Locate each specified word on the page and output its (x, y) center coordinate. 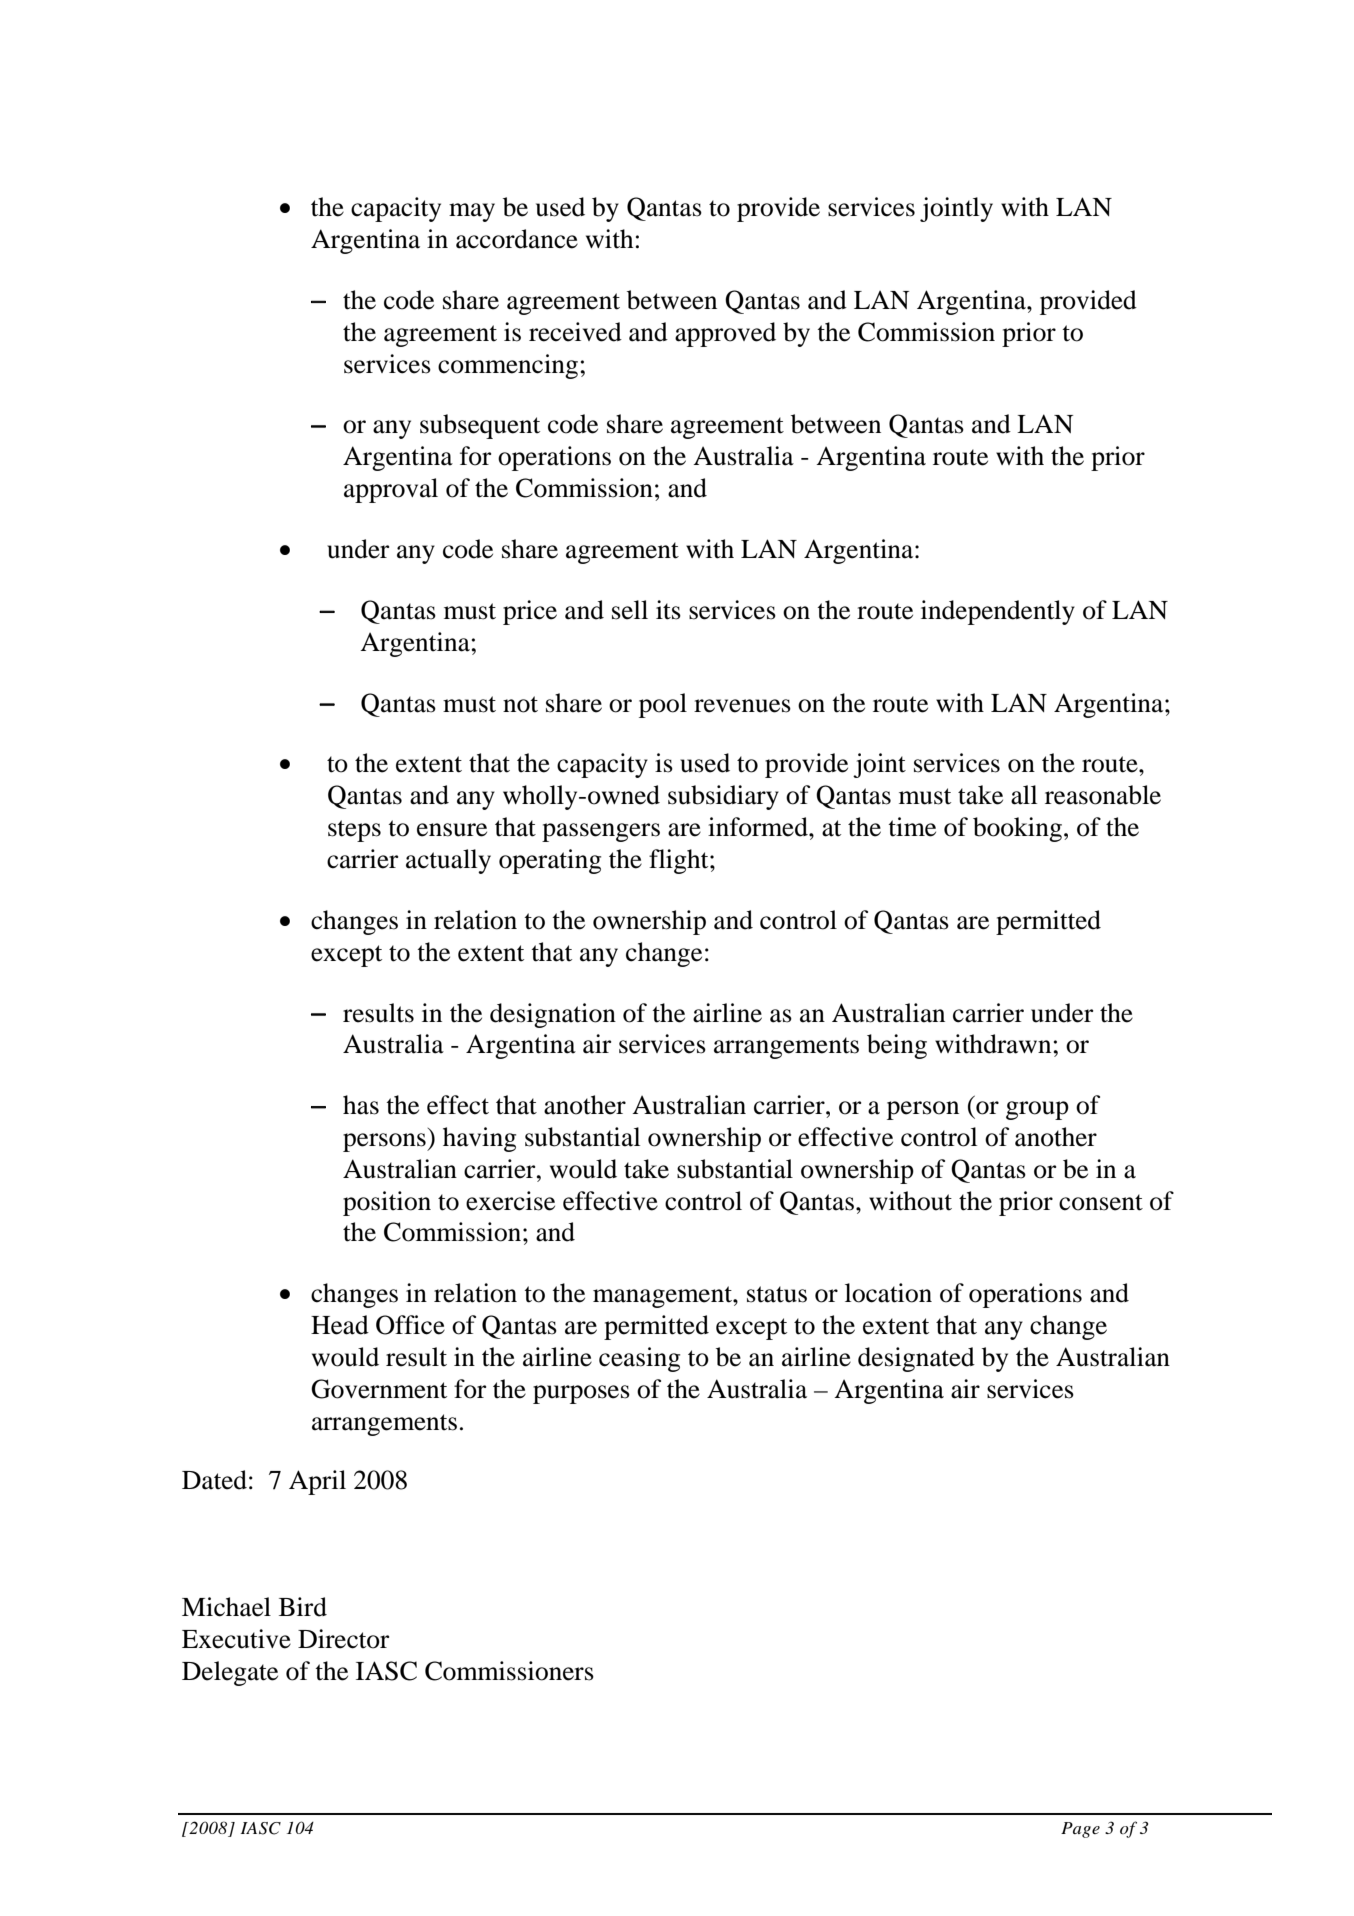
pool (663, 705)
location (888, 1293)
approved (725, 334)
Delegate (230, 1673)
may (472, 212)
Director (343, 1639)
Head (340, 1325)
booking (1017, 829)
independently (998, 612)
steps (354, 831)
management (663, 1297)
